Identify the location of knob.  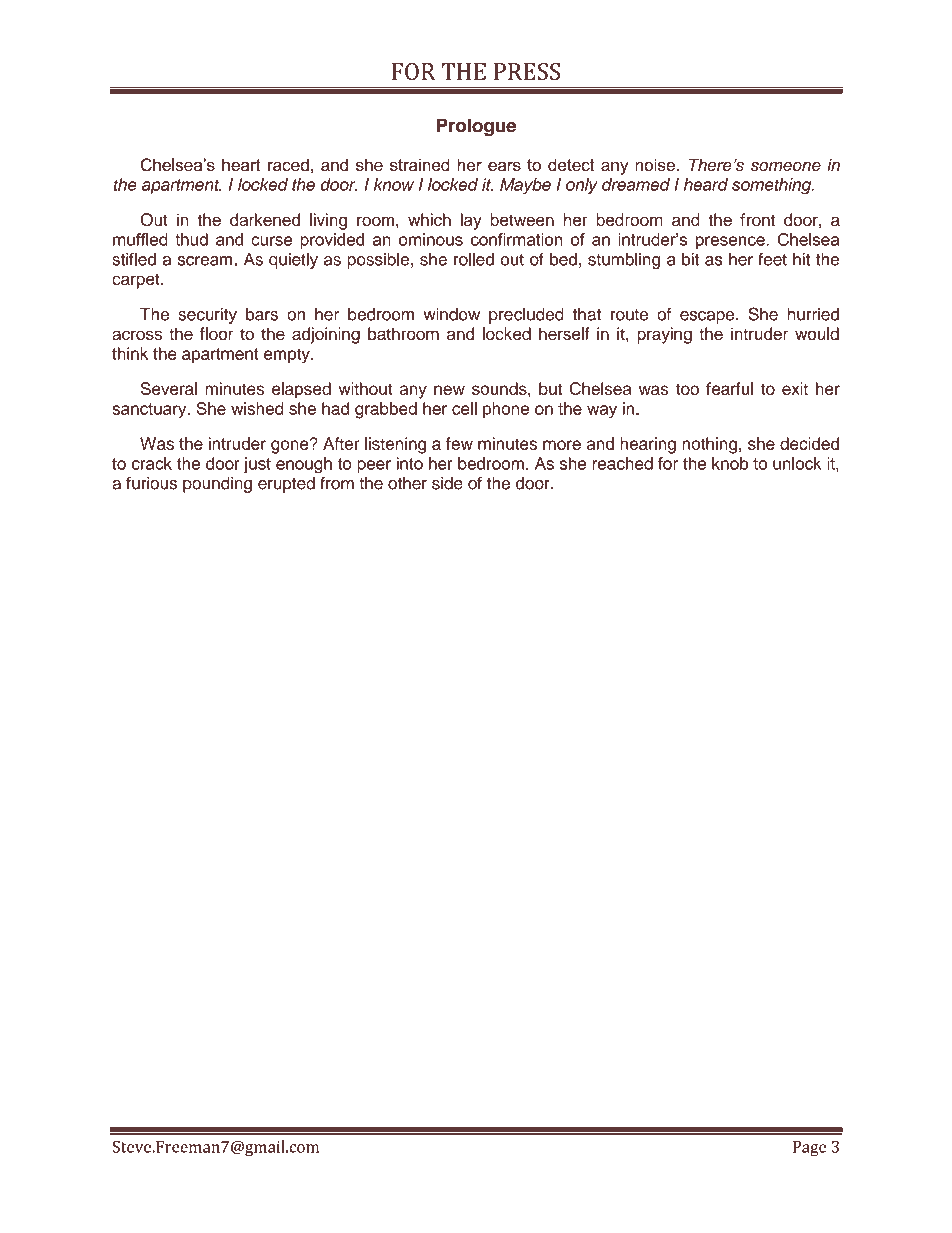
(730, 463).
